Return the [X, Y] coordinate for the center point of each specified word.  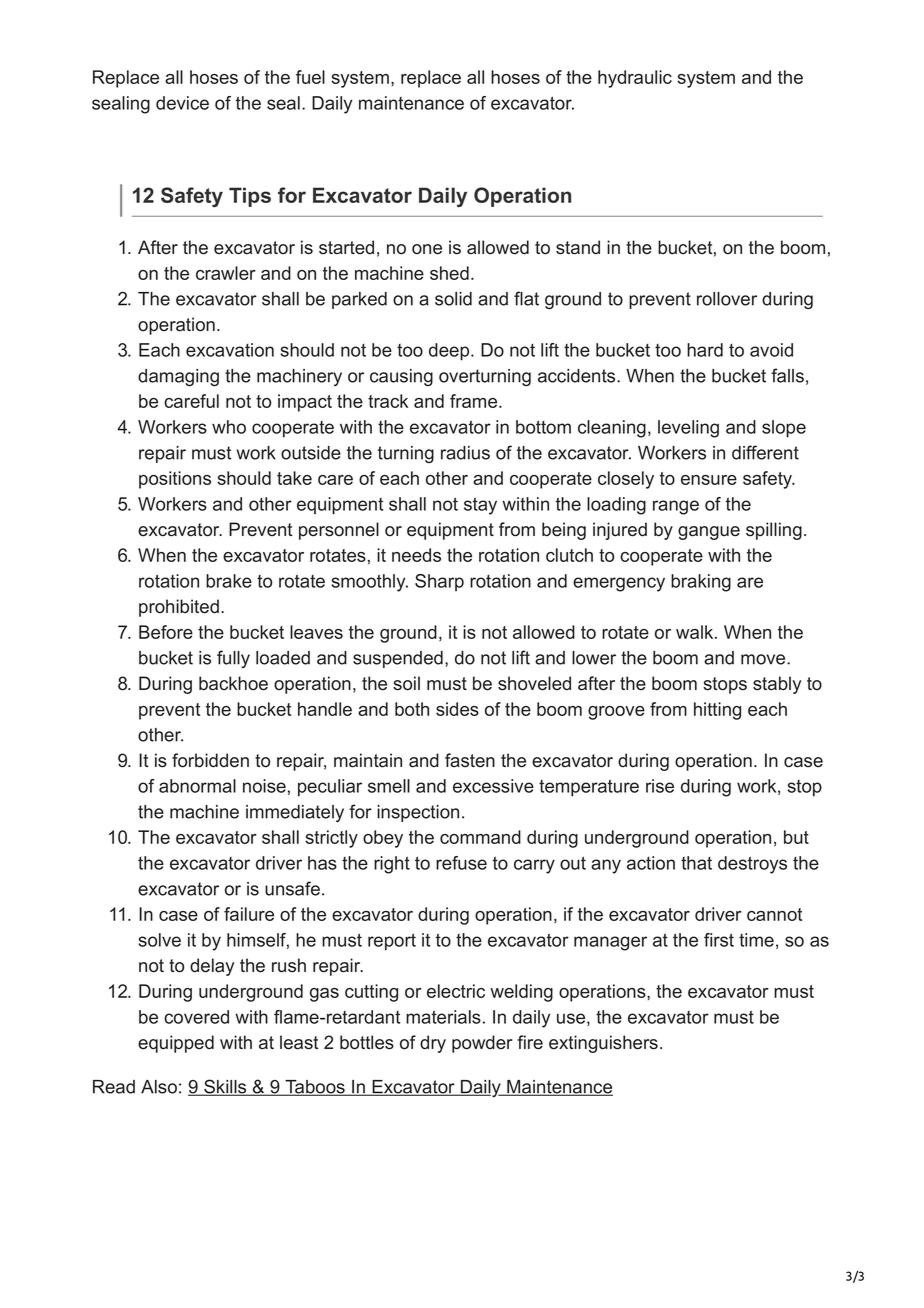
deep [449, 352]
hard [705, 350]
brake [229, 581]
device [182, 103]
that [696, 863]
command [480, 837]
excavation [230, 350]
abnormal [197, 786]
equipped [176, 1044]
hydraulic [635, 79]
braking [701, 583]
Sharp [439, 582]
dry [433, 1044]
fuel [310, 77]
